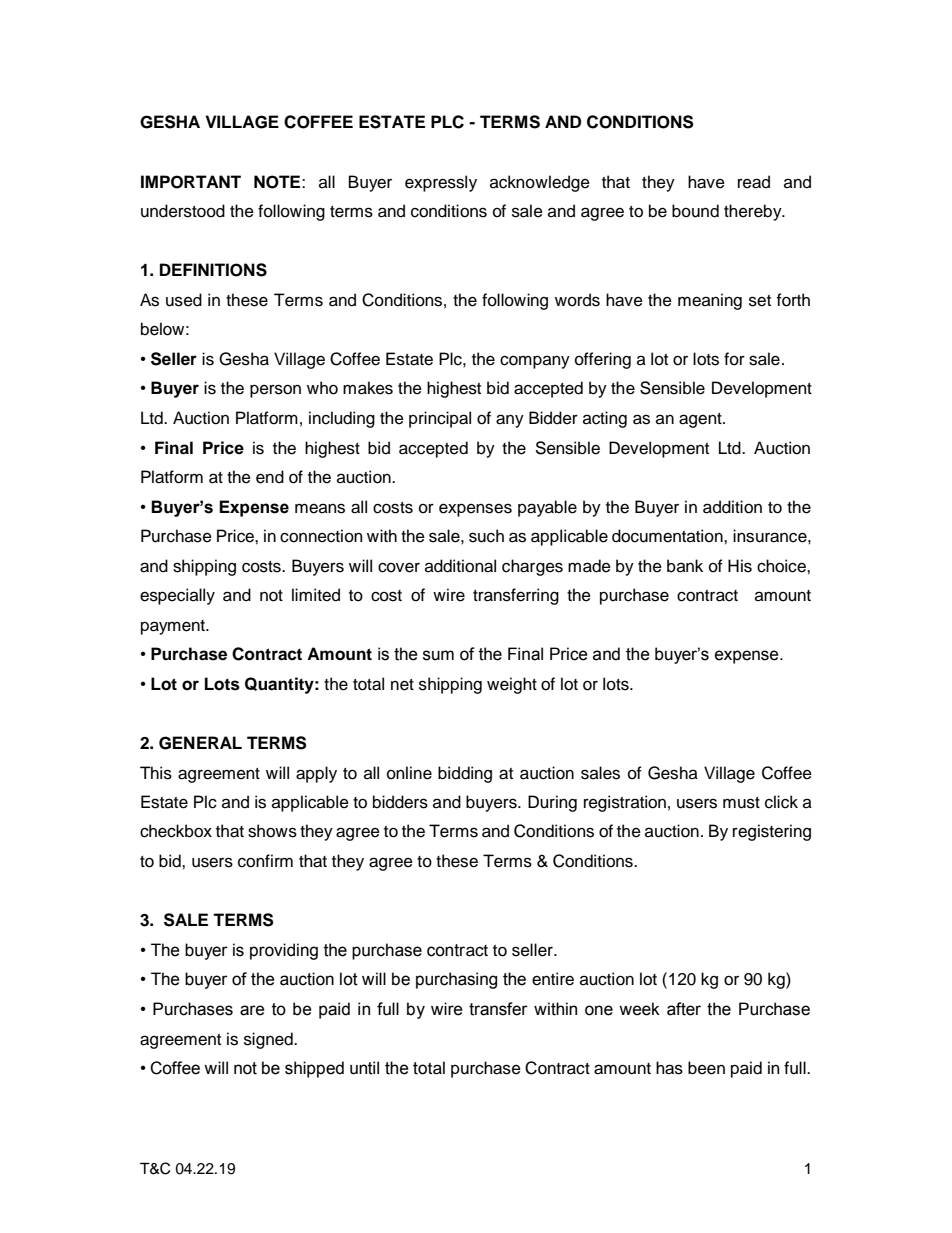 The width and height of the screenshot is (952, 1233). Describe the element at coordinates (441, 183) in the screenshot. I see `expressly` at that location.
